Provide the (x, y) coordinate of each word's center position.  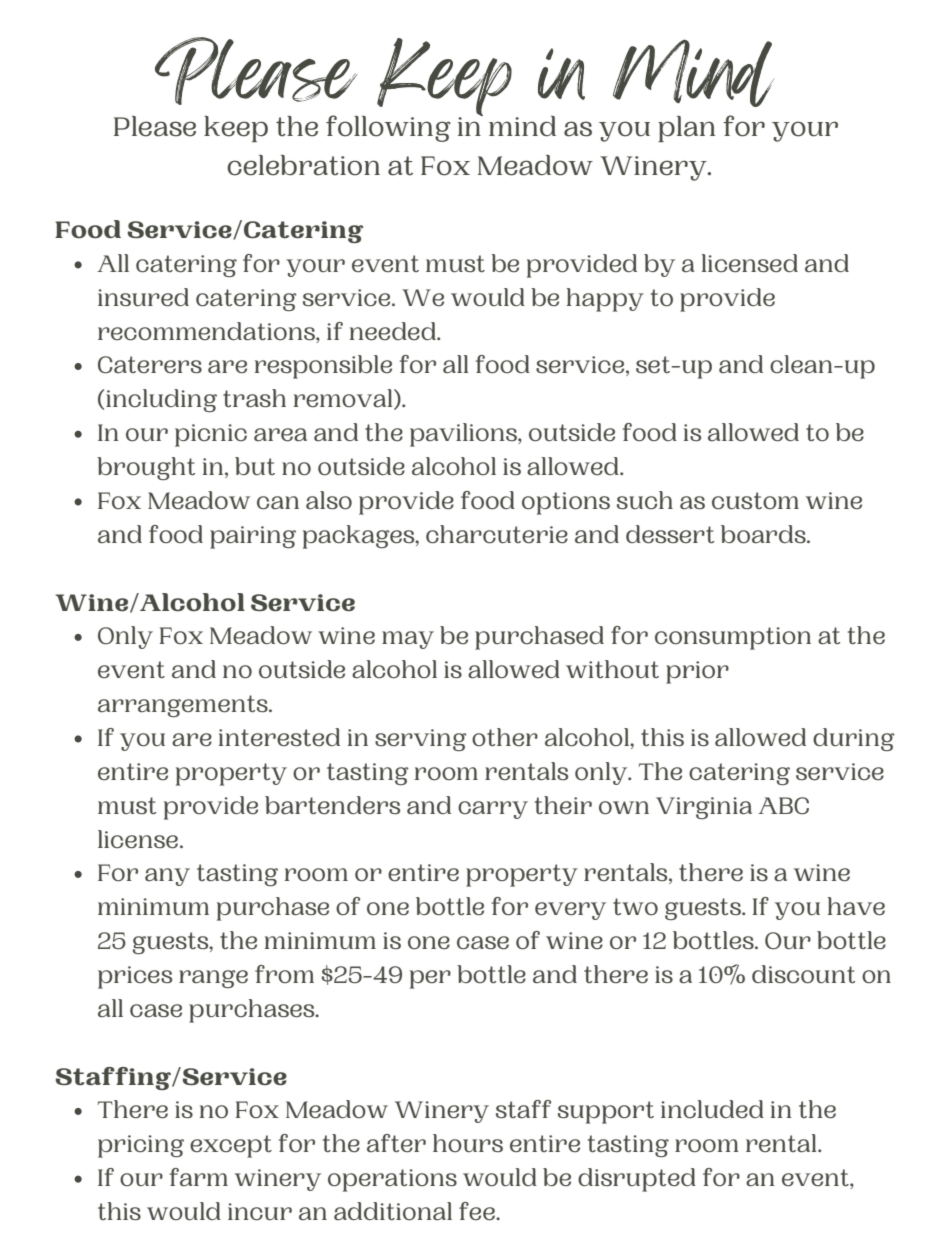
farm (199, 1177)
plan (686, 129)
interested (279, 737)
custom (755, 501)
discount (803, 974)
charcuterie (497, 534)
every (570, 911)
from (284, 974)
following (388, 128)
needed (394, 331)
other (505, 737)
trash (254, 398)
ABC (783, 806)
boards (764, 534)
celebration (303, 165)
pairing (253, 537)
